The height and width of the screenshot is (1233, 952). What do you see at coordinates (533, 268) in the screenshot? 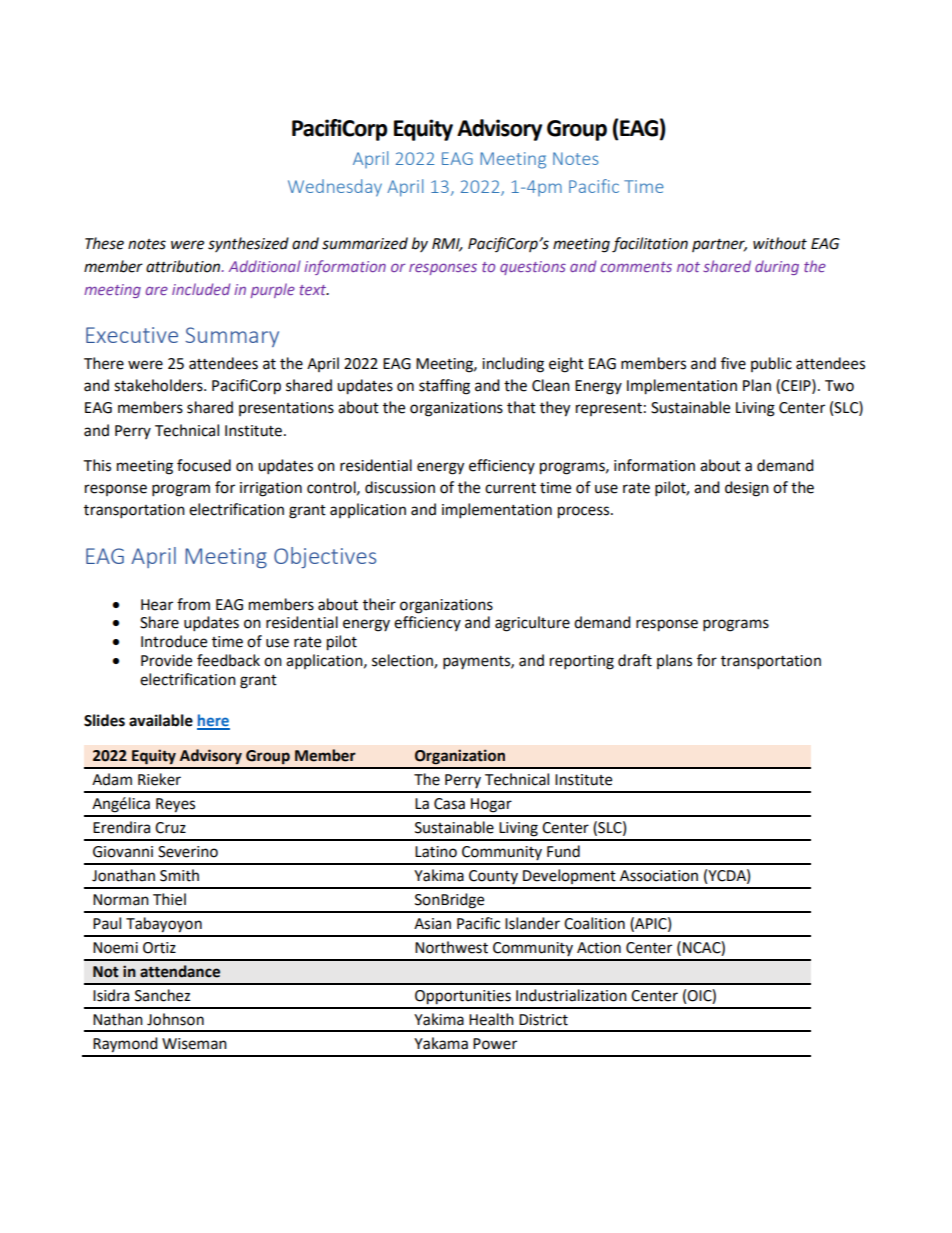
I see `questions` at bounding box center [533, 268].
